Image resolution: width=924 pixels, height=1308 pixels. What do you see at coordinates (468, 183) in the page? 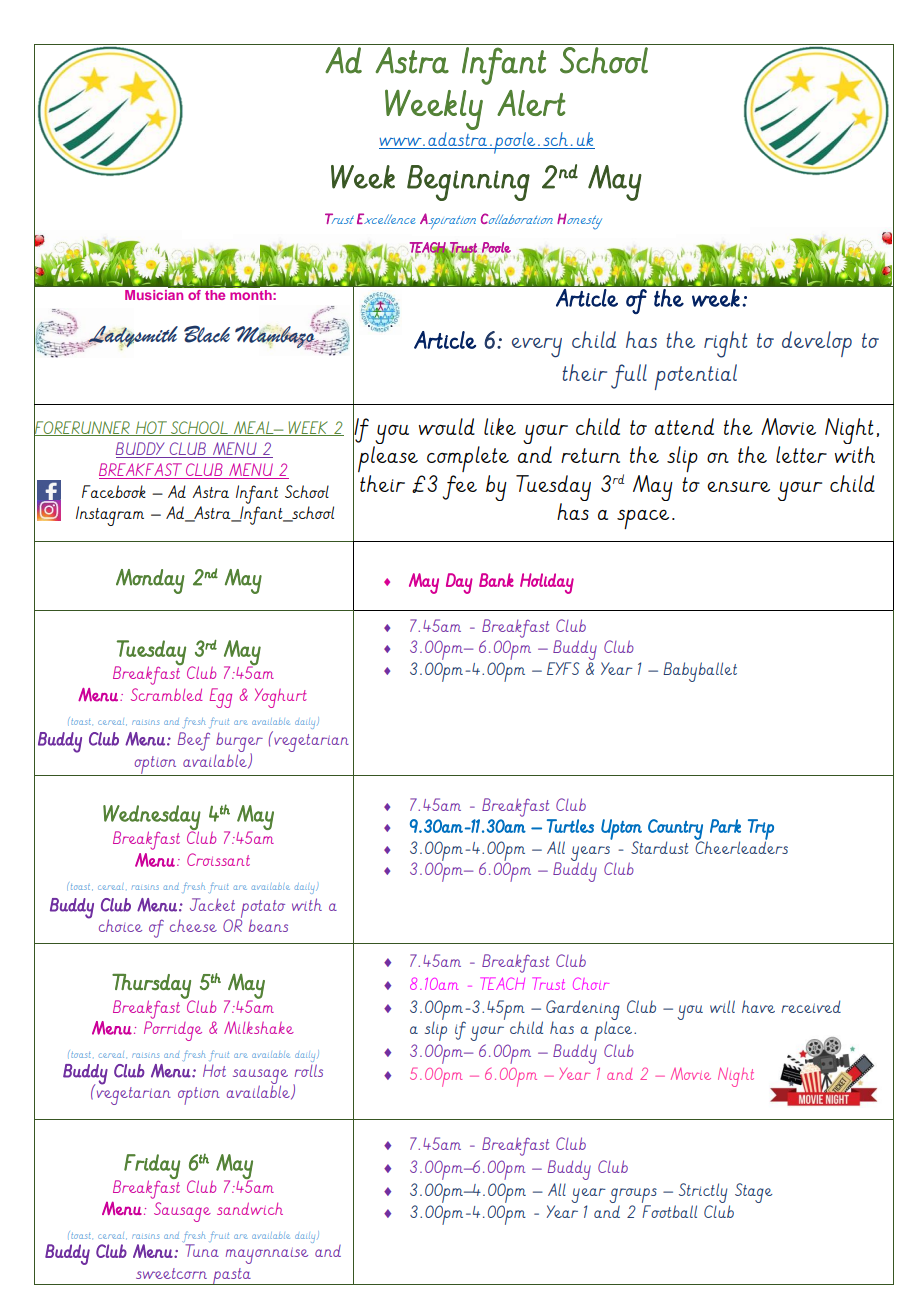
I see `Beginning` at bounding box center [468, 183].
